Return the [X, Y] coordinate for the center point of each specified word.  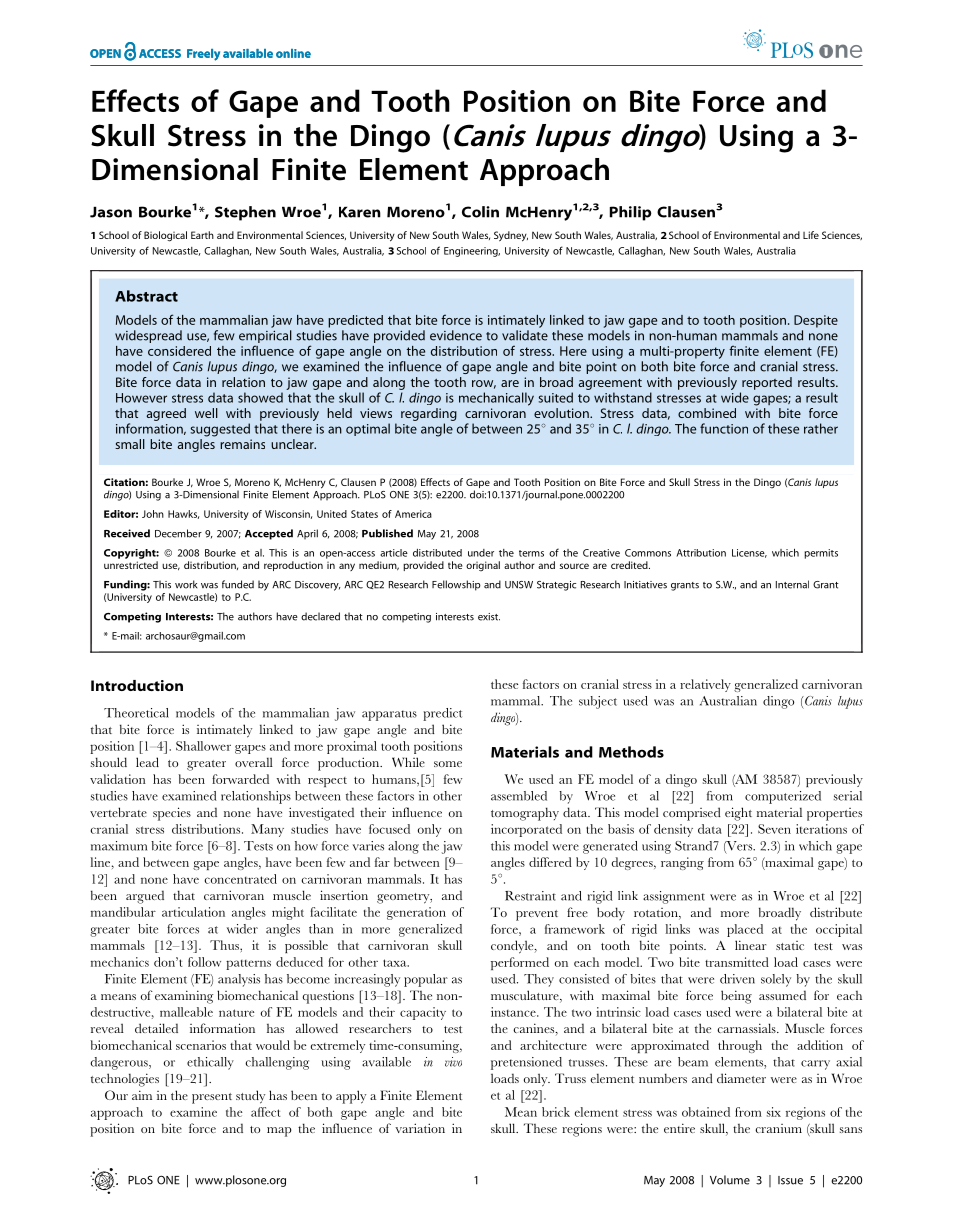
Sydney [511, 236]
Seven [774, 829]
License [749, 553]
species [172, 814]
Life [811, 235]
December [178, 533]
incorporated [526, 830]
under [481, 553]
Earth [202, 235]
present [212, 1098]
